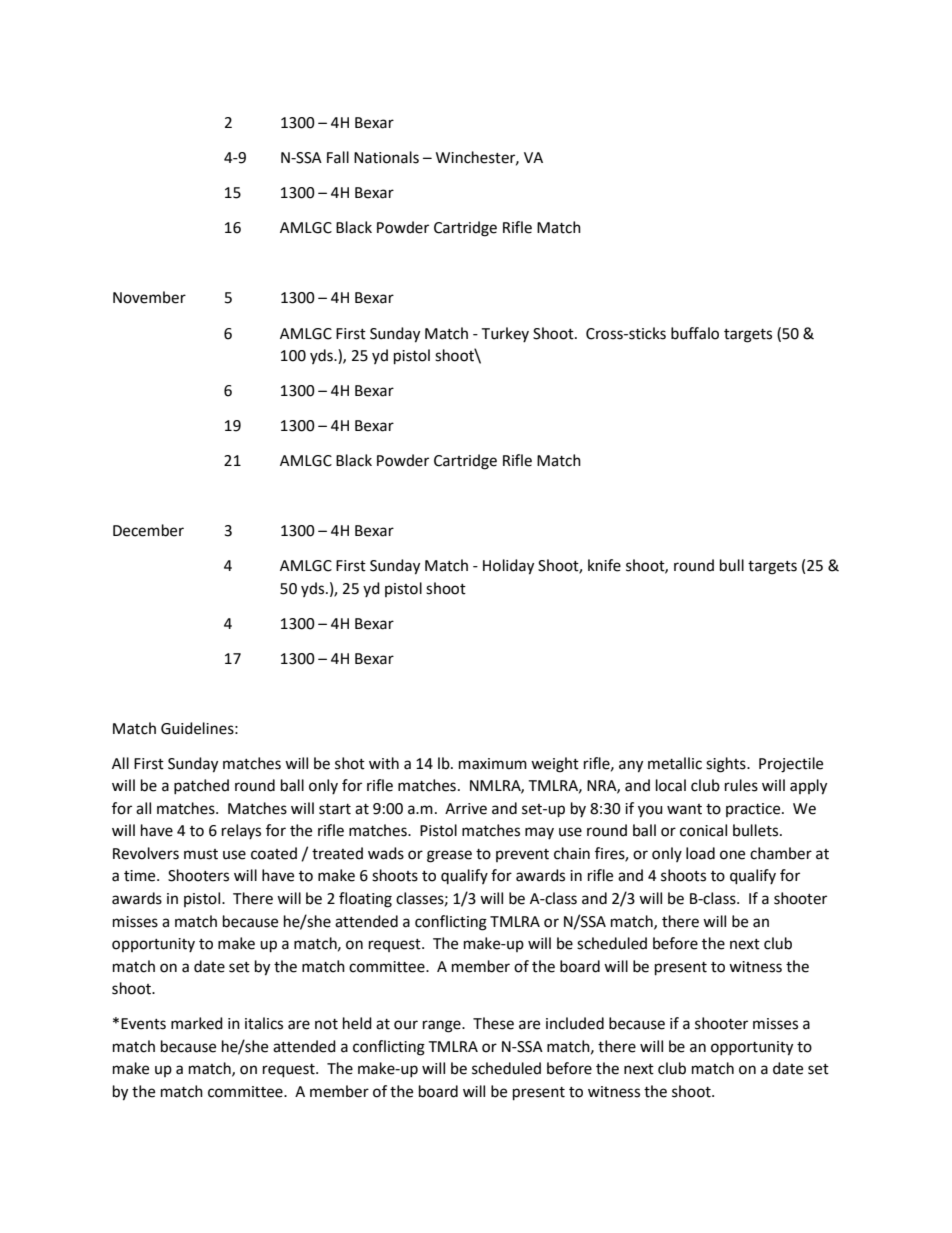 This document has width=952, height=1233. I want to click on Turkey, so click(505, 334).
